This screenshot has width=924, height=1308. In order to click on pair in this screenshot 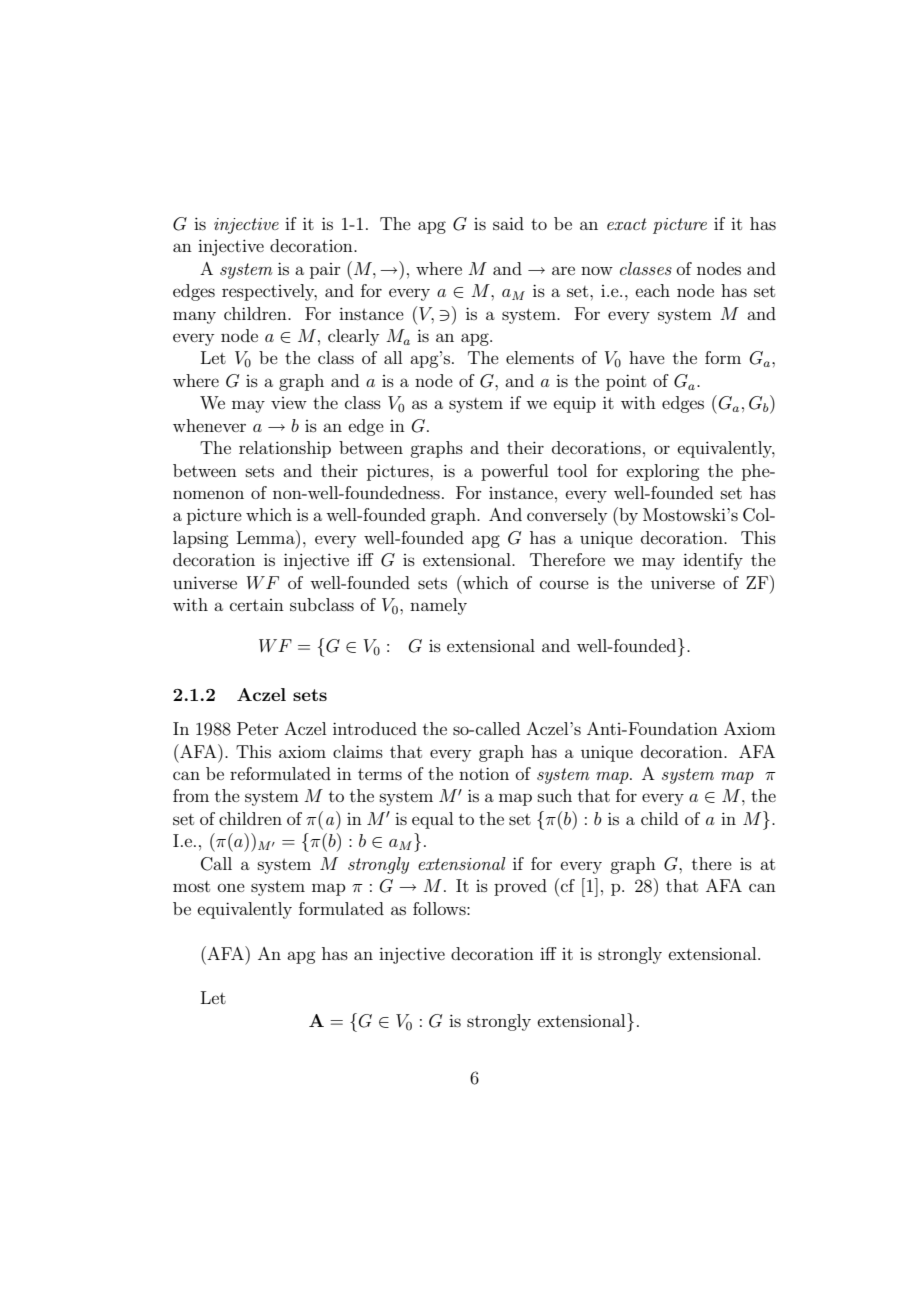, I will do `click(325, 271)`.
